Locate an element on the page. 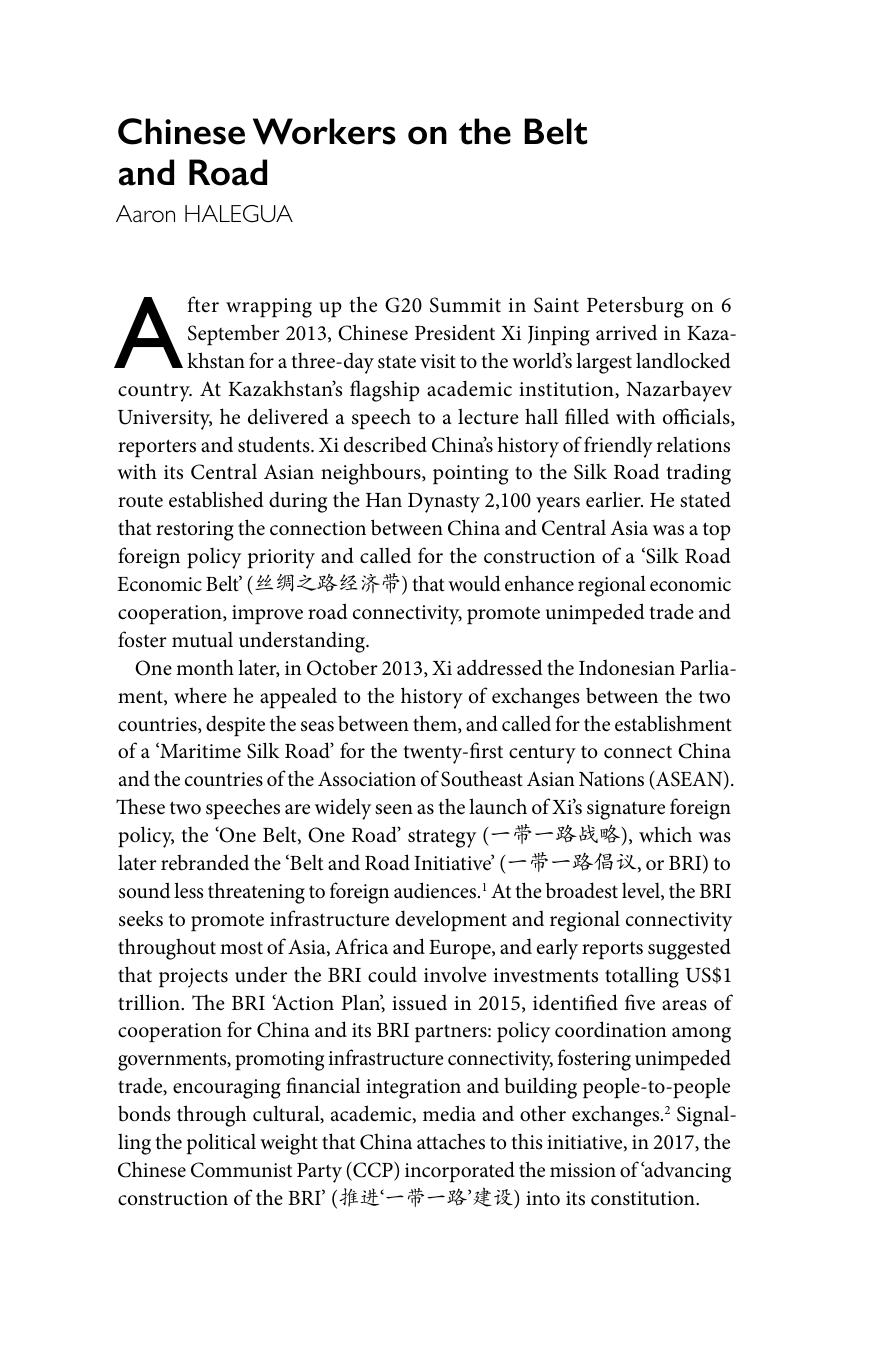 Image resolution: width=896 pixels, height=1371 pixels. month is located at coordinates (205, 667).
